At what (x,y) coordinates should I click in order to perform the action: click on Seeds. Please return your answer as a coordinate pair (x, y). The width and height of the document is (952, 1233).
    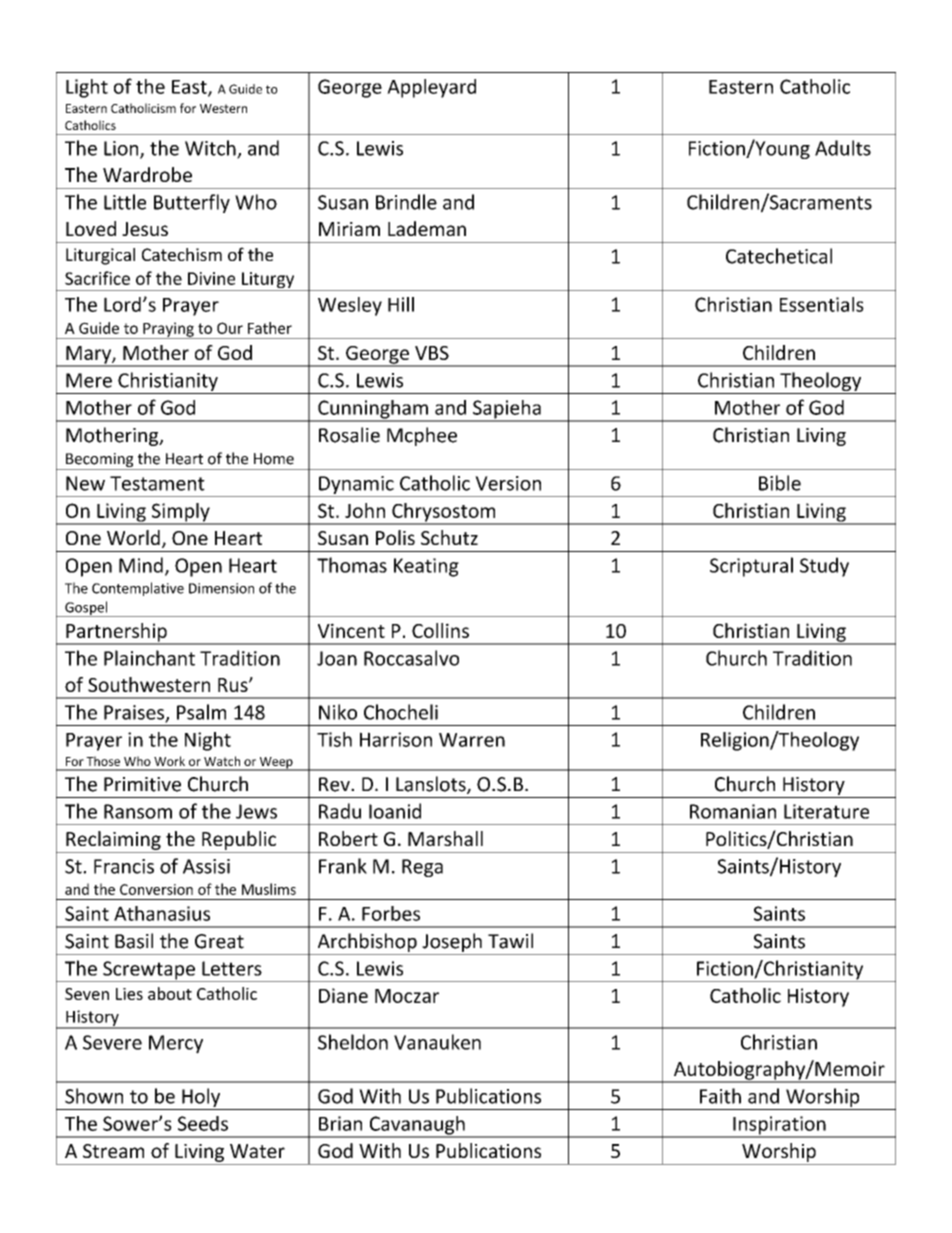
    Looking at the image, I should click on (203, 1123).
